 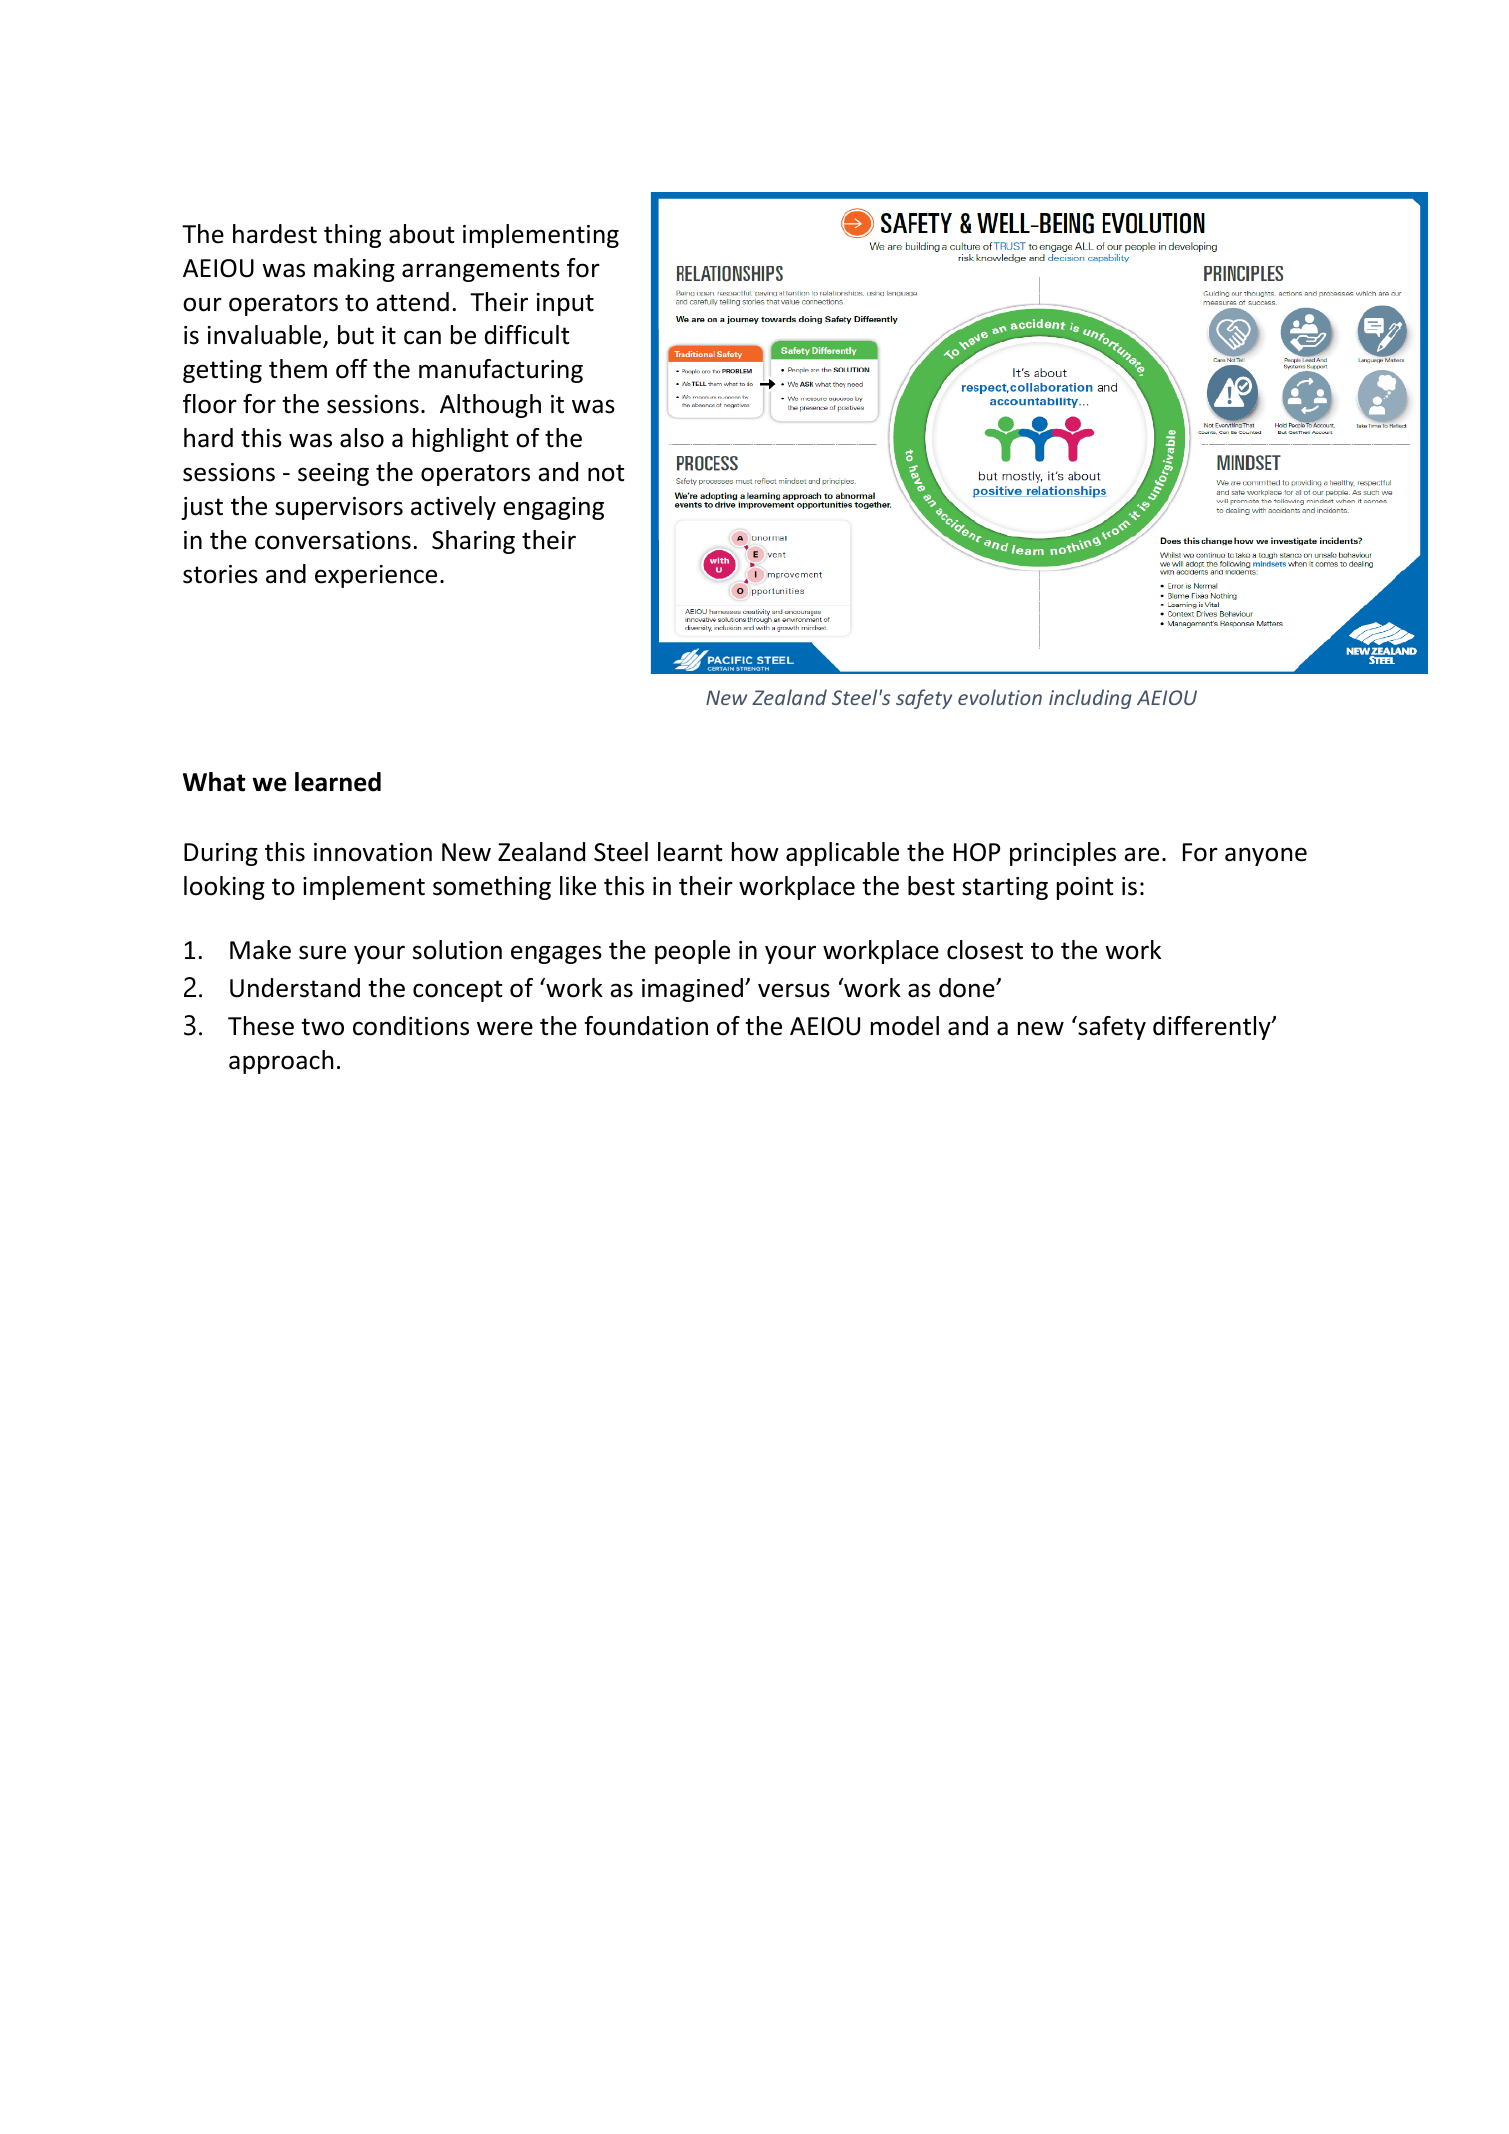 I want to click on point, so click(x=1085, y=888).
